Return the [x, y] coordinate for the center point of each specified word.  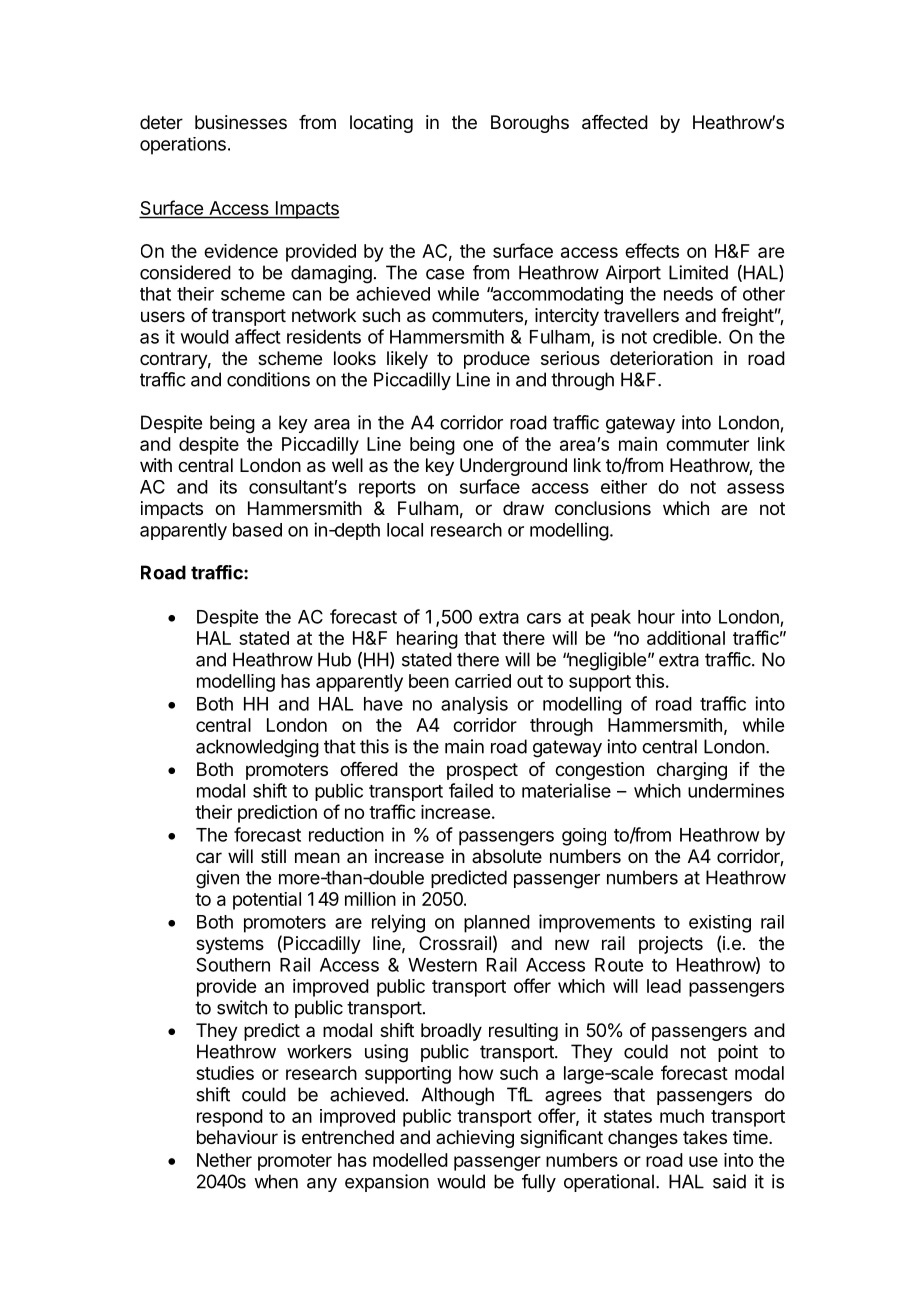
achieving [475, 1139]
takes [705, 1137]
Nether [224, 1160]
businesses [241, 122]
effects [652, 250]
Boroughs [530, 124]
